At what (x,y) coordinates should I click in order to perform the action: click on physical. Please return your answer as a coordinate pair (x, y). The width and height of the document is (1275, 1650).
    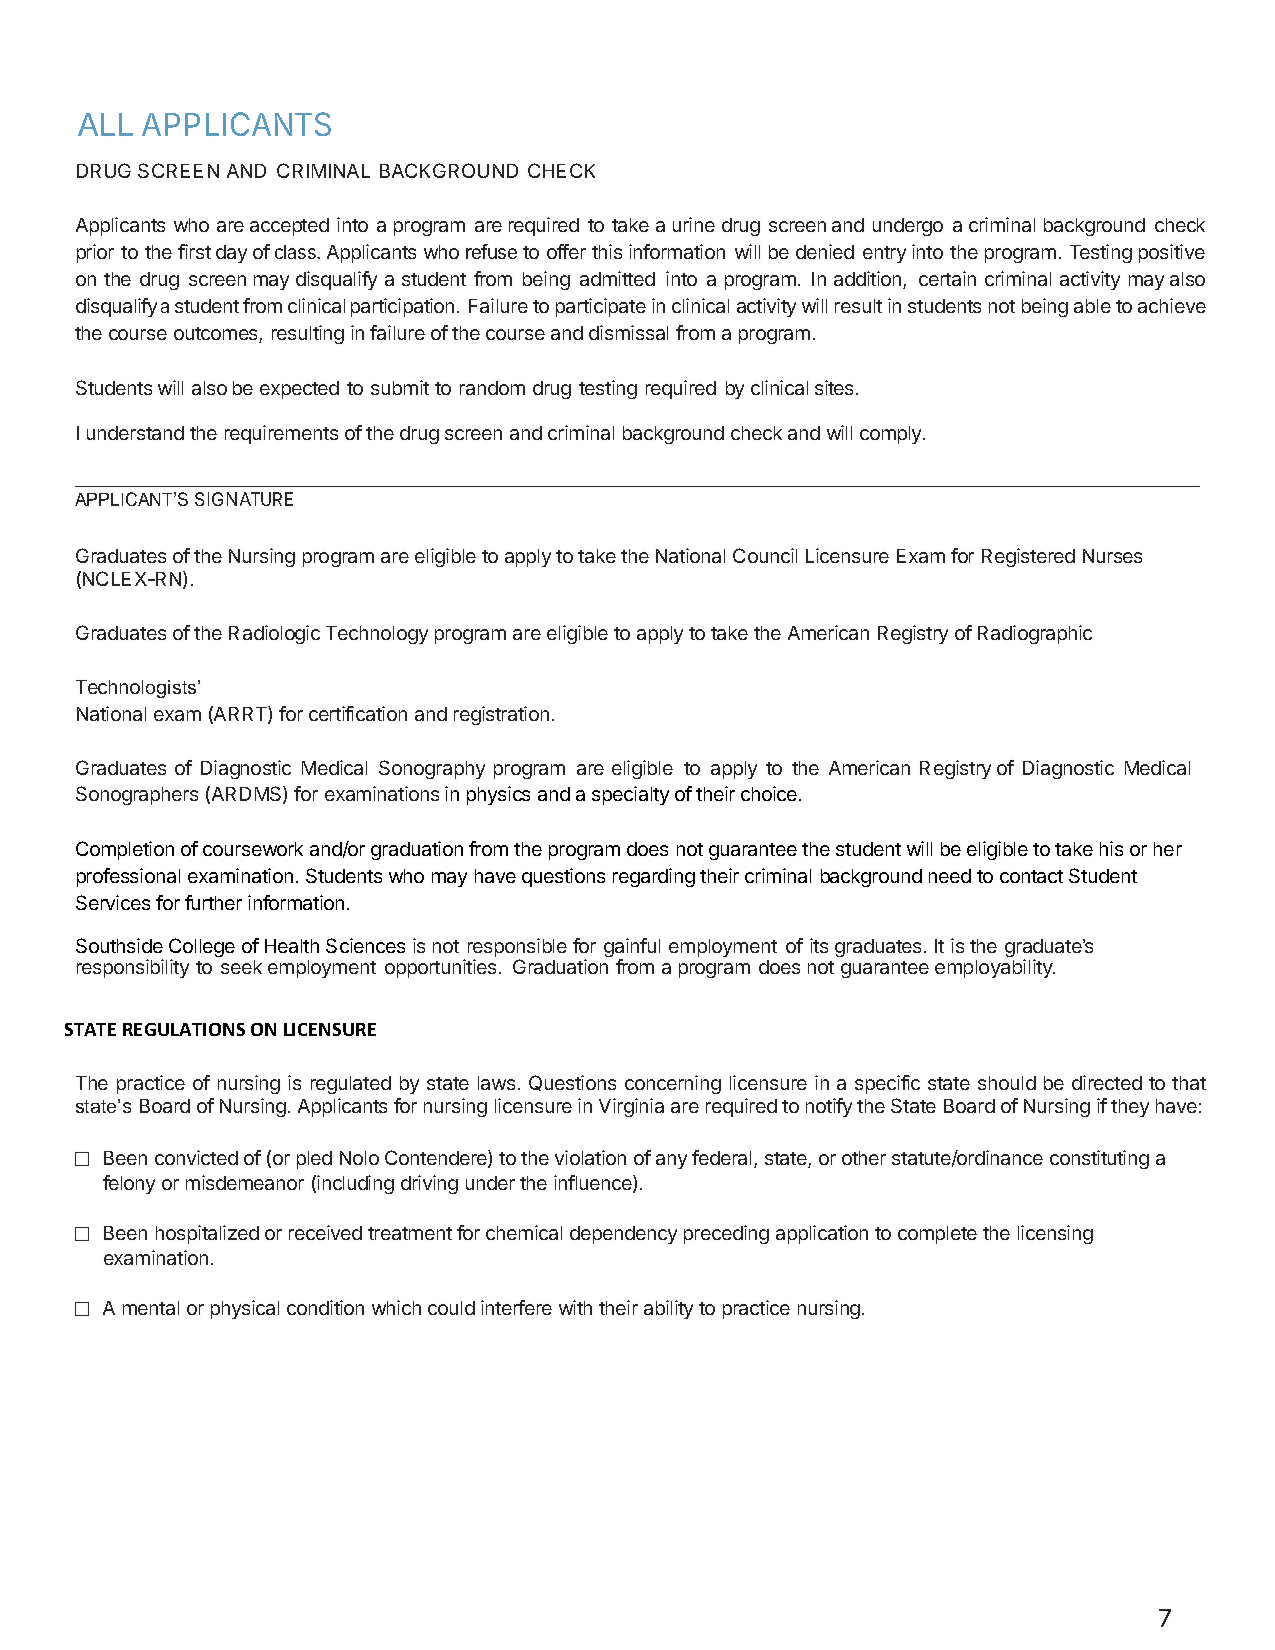
    Looking at the image, I should click on (245, 1309).
